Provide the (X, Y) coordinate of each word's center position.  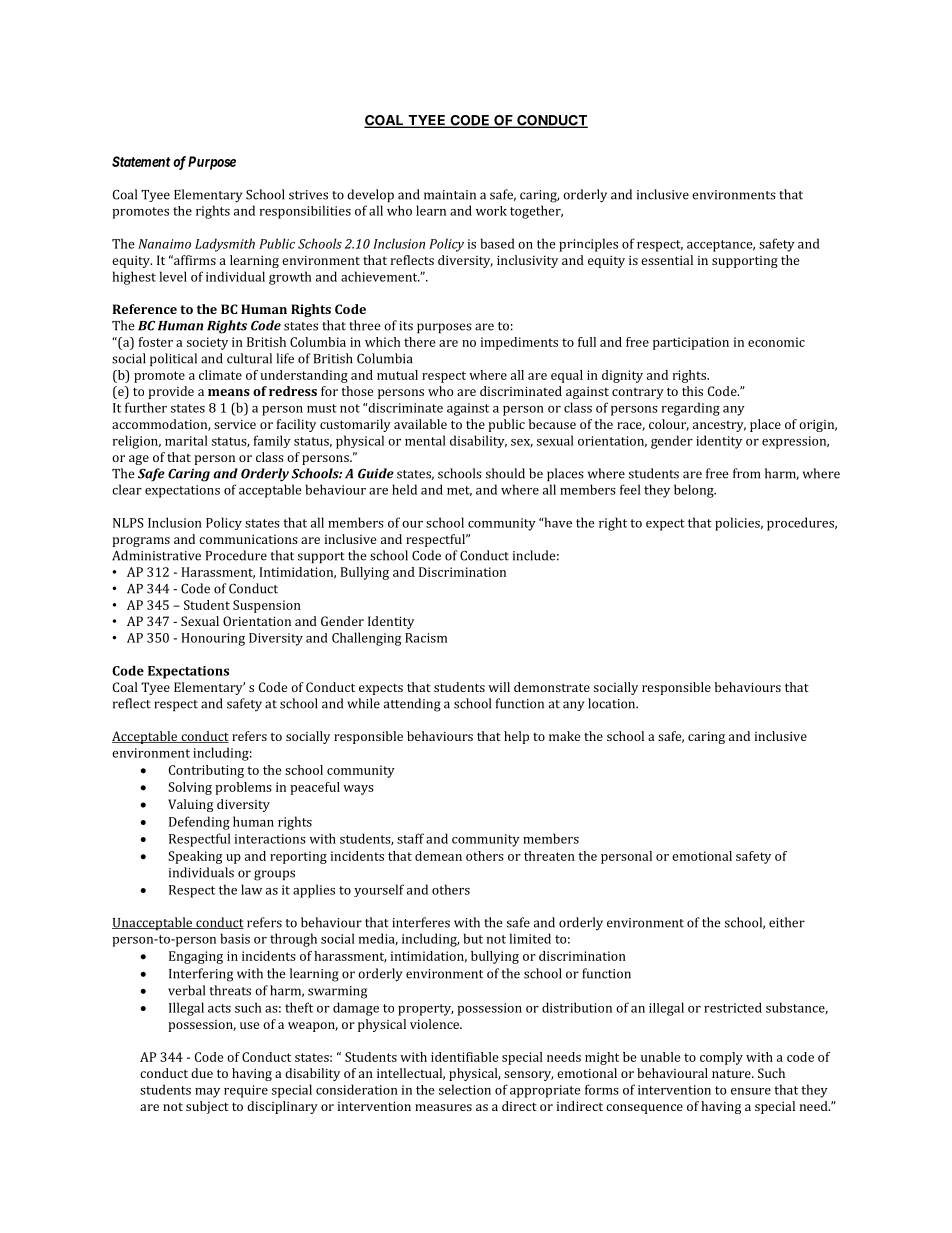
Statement (141, 161)
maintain (450, 195)
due (202, 1073)
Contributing (206, 771)
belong (695, 491)
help (516, 737)
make (564, 736)
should (505, 473)
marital (186, 440)
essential (667, 260)
